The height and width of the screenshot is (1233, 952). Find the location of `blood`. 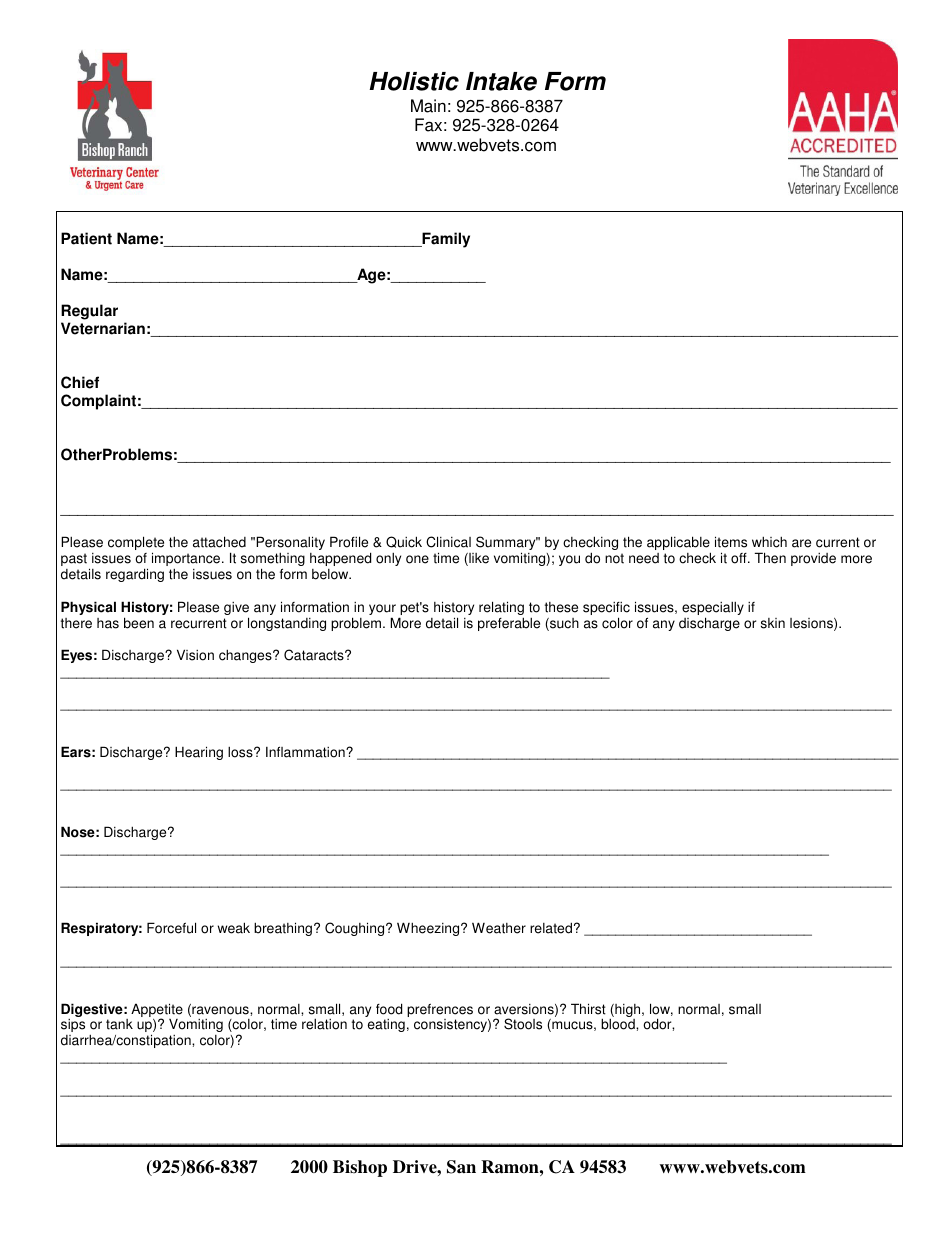

blood is located at coordinates (619, 1024).
